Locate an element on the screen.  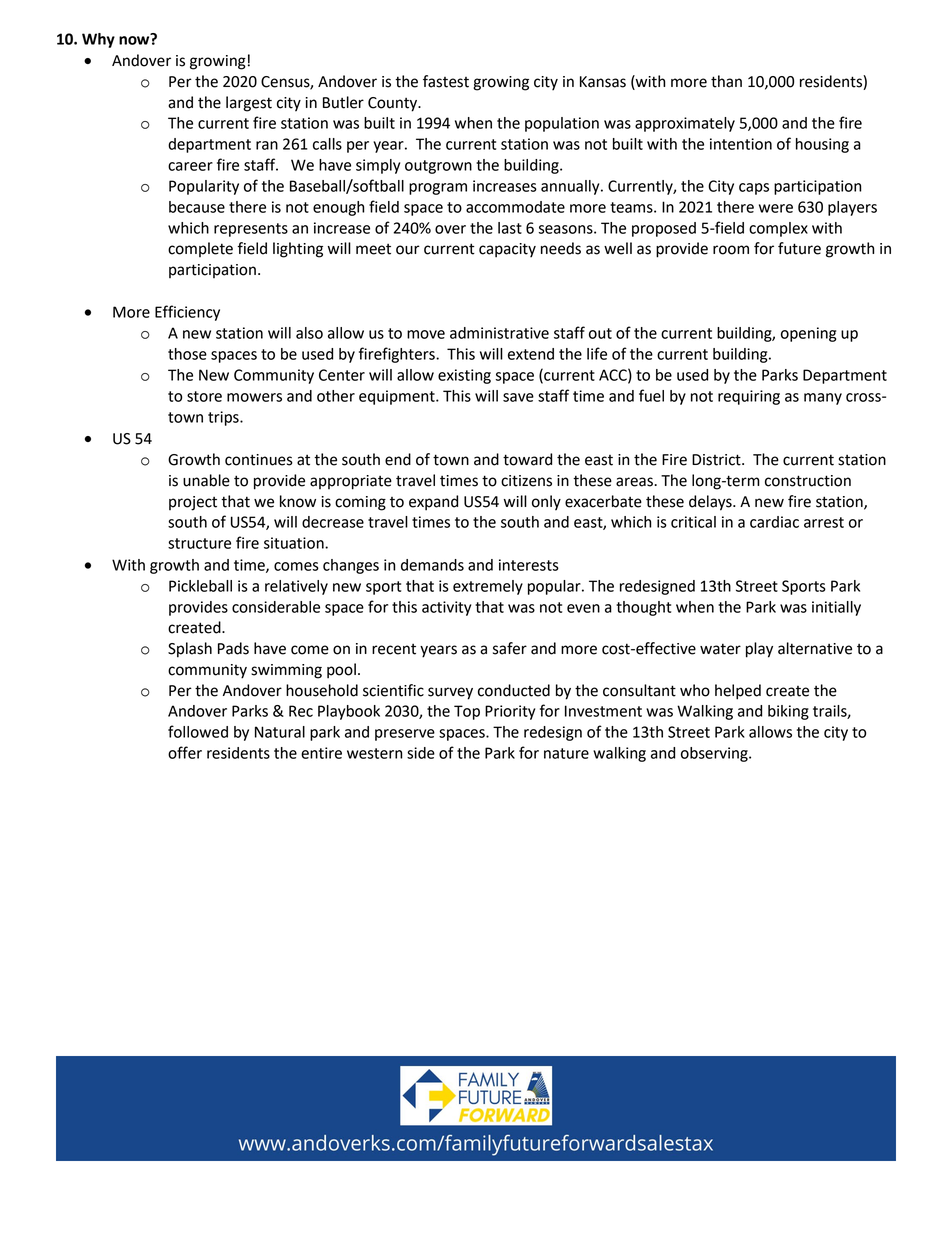
followed is located at coordinates (198, 731).
